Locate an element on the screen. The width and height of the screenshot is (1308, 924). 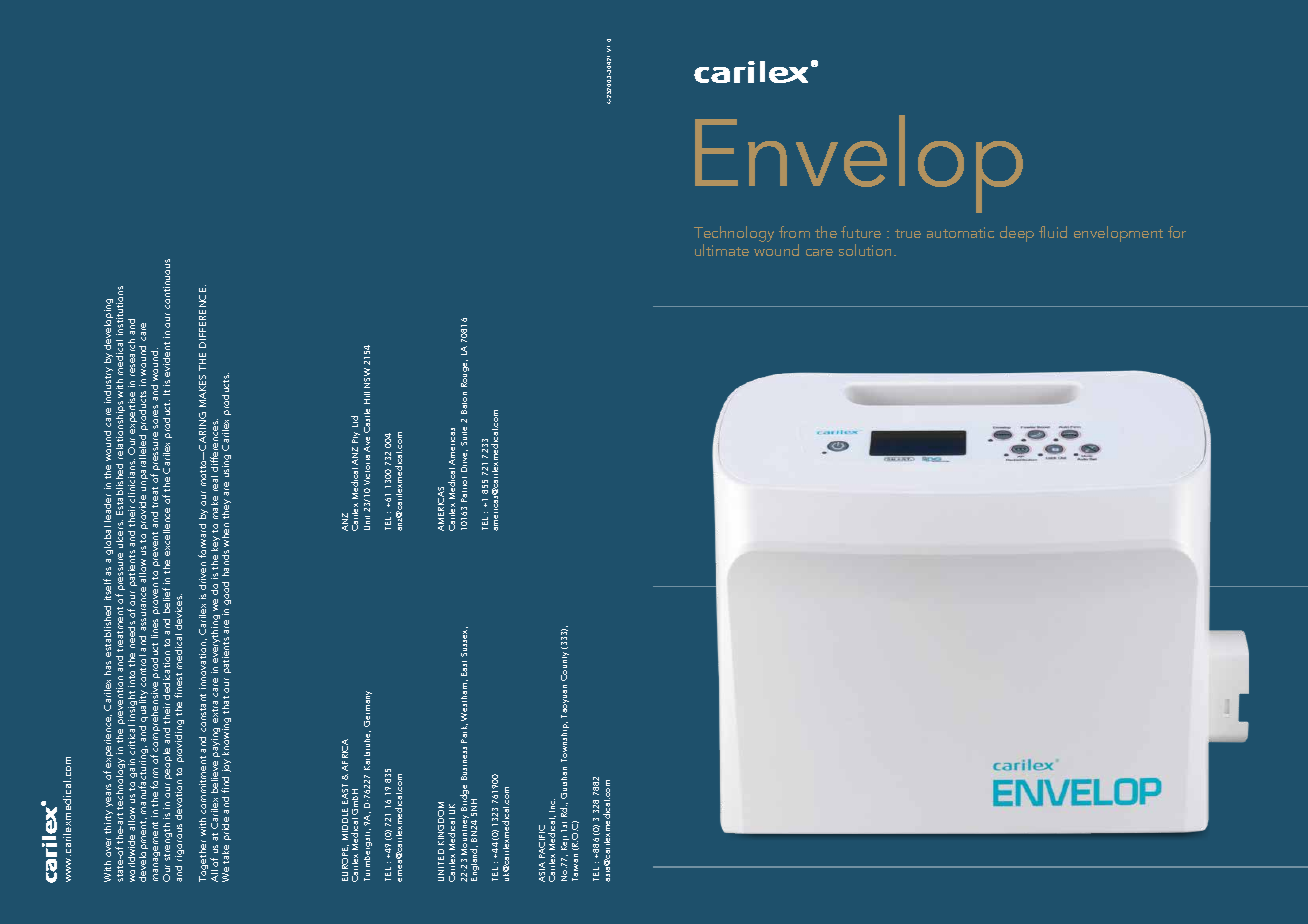
fluid is located at coordinates (1053, 232).
